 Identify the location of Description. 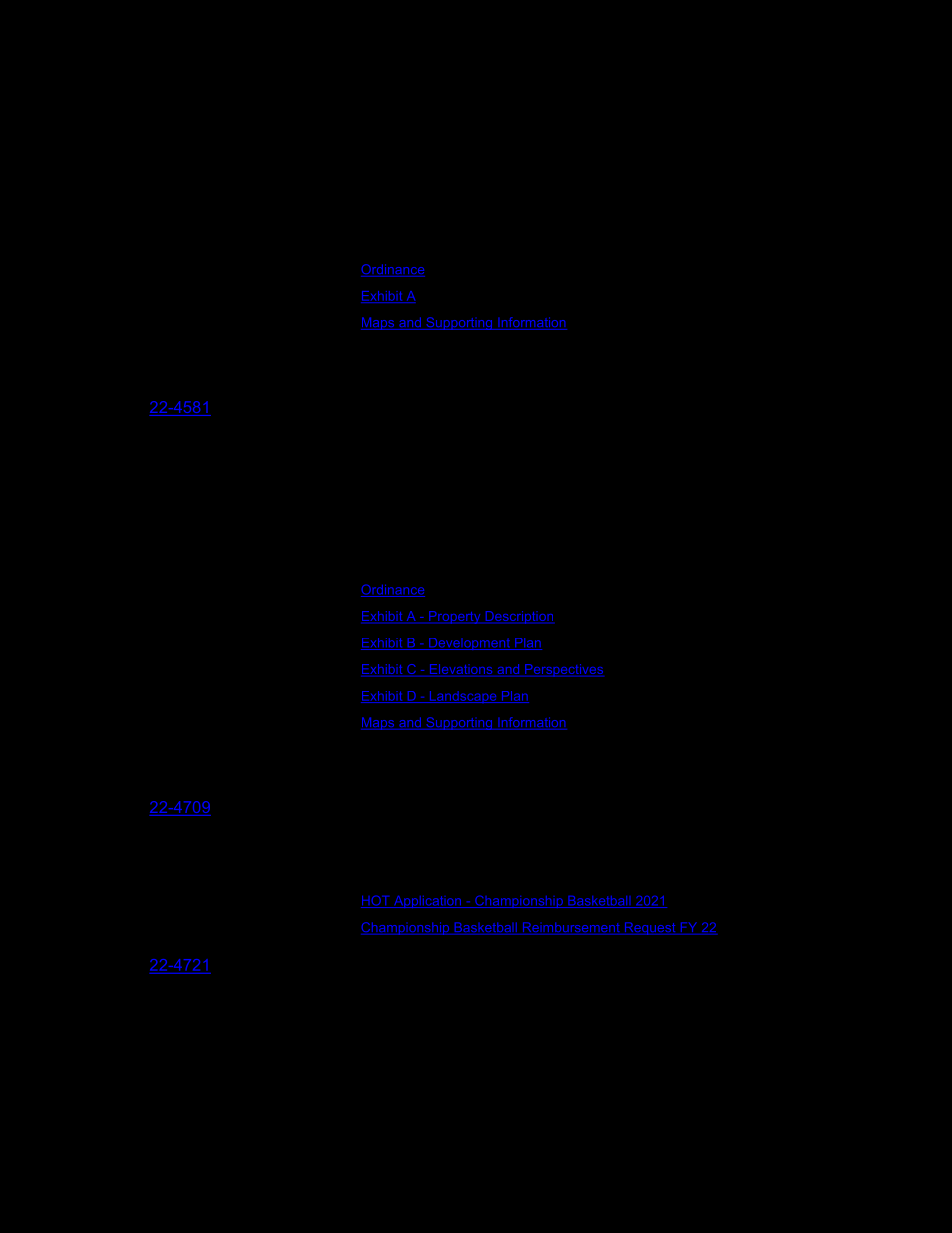
(519, 617).
